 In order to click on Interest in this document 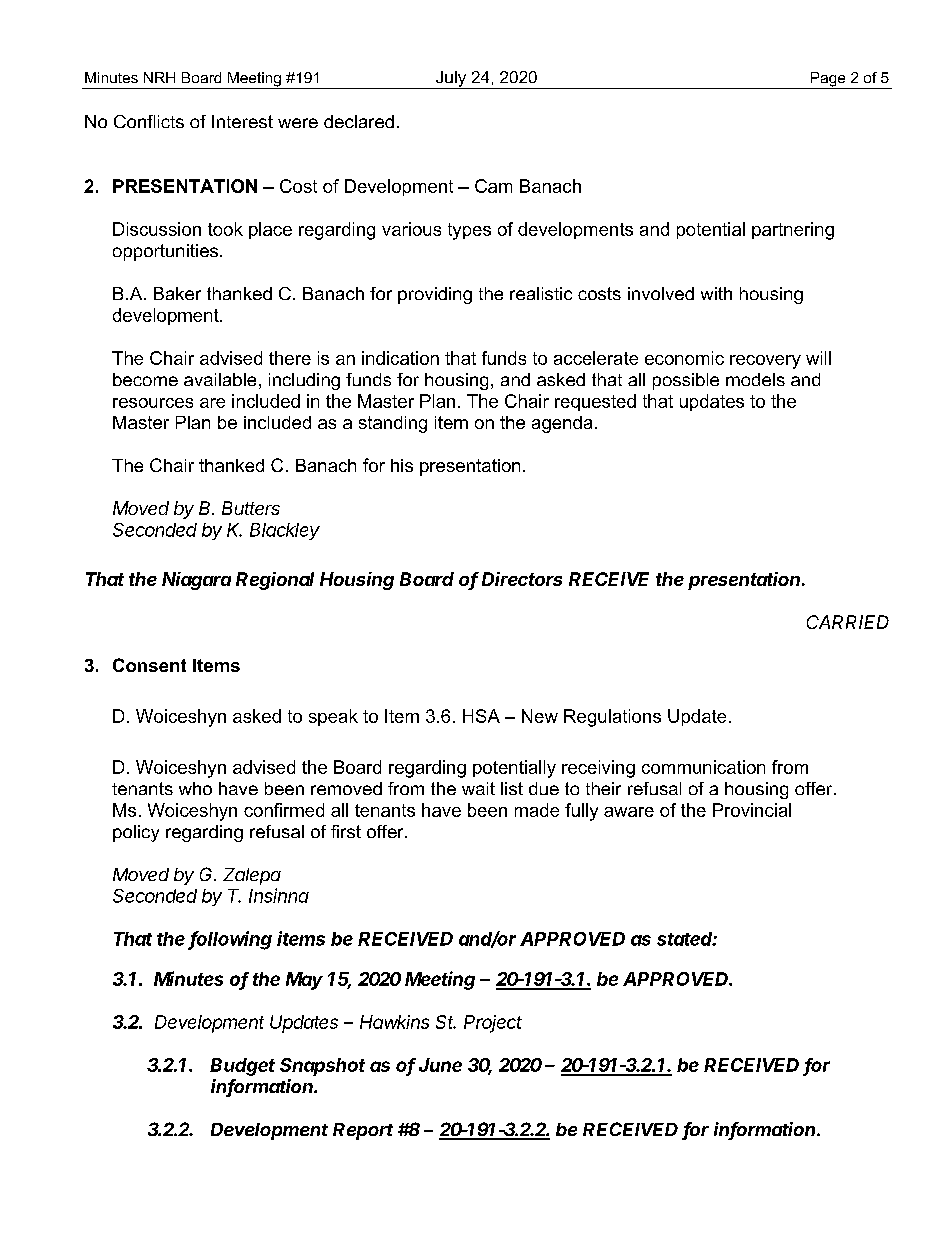, I will do `click(242, 121)`.
